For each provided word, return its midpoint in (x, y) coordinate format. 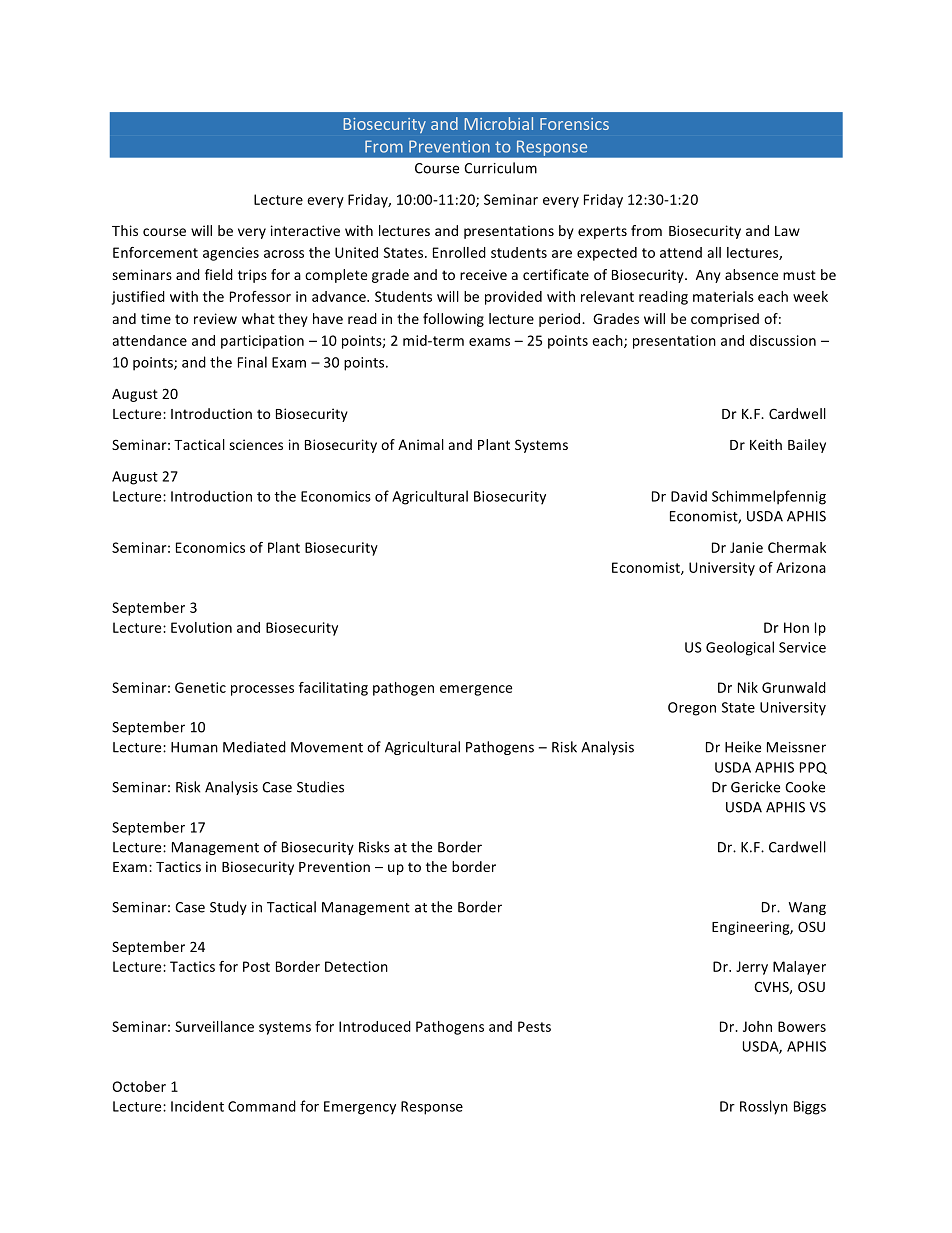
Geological (740, 648)
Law (787, 231)
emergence (476, 690)
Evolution (201, 627)
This (125, 230)
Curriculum (500, 168)
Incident (197, 1106)
